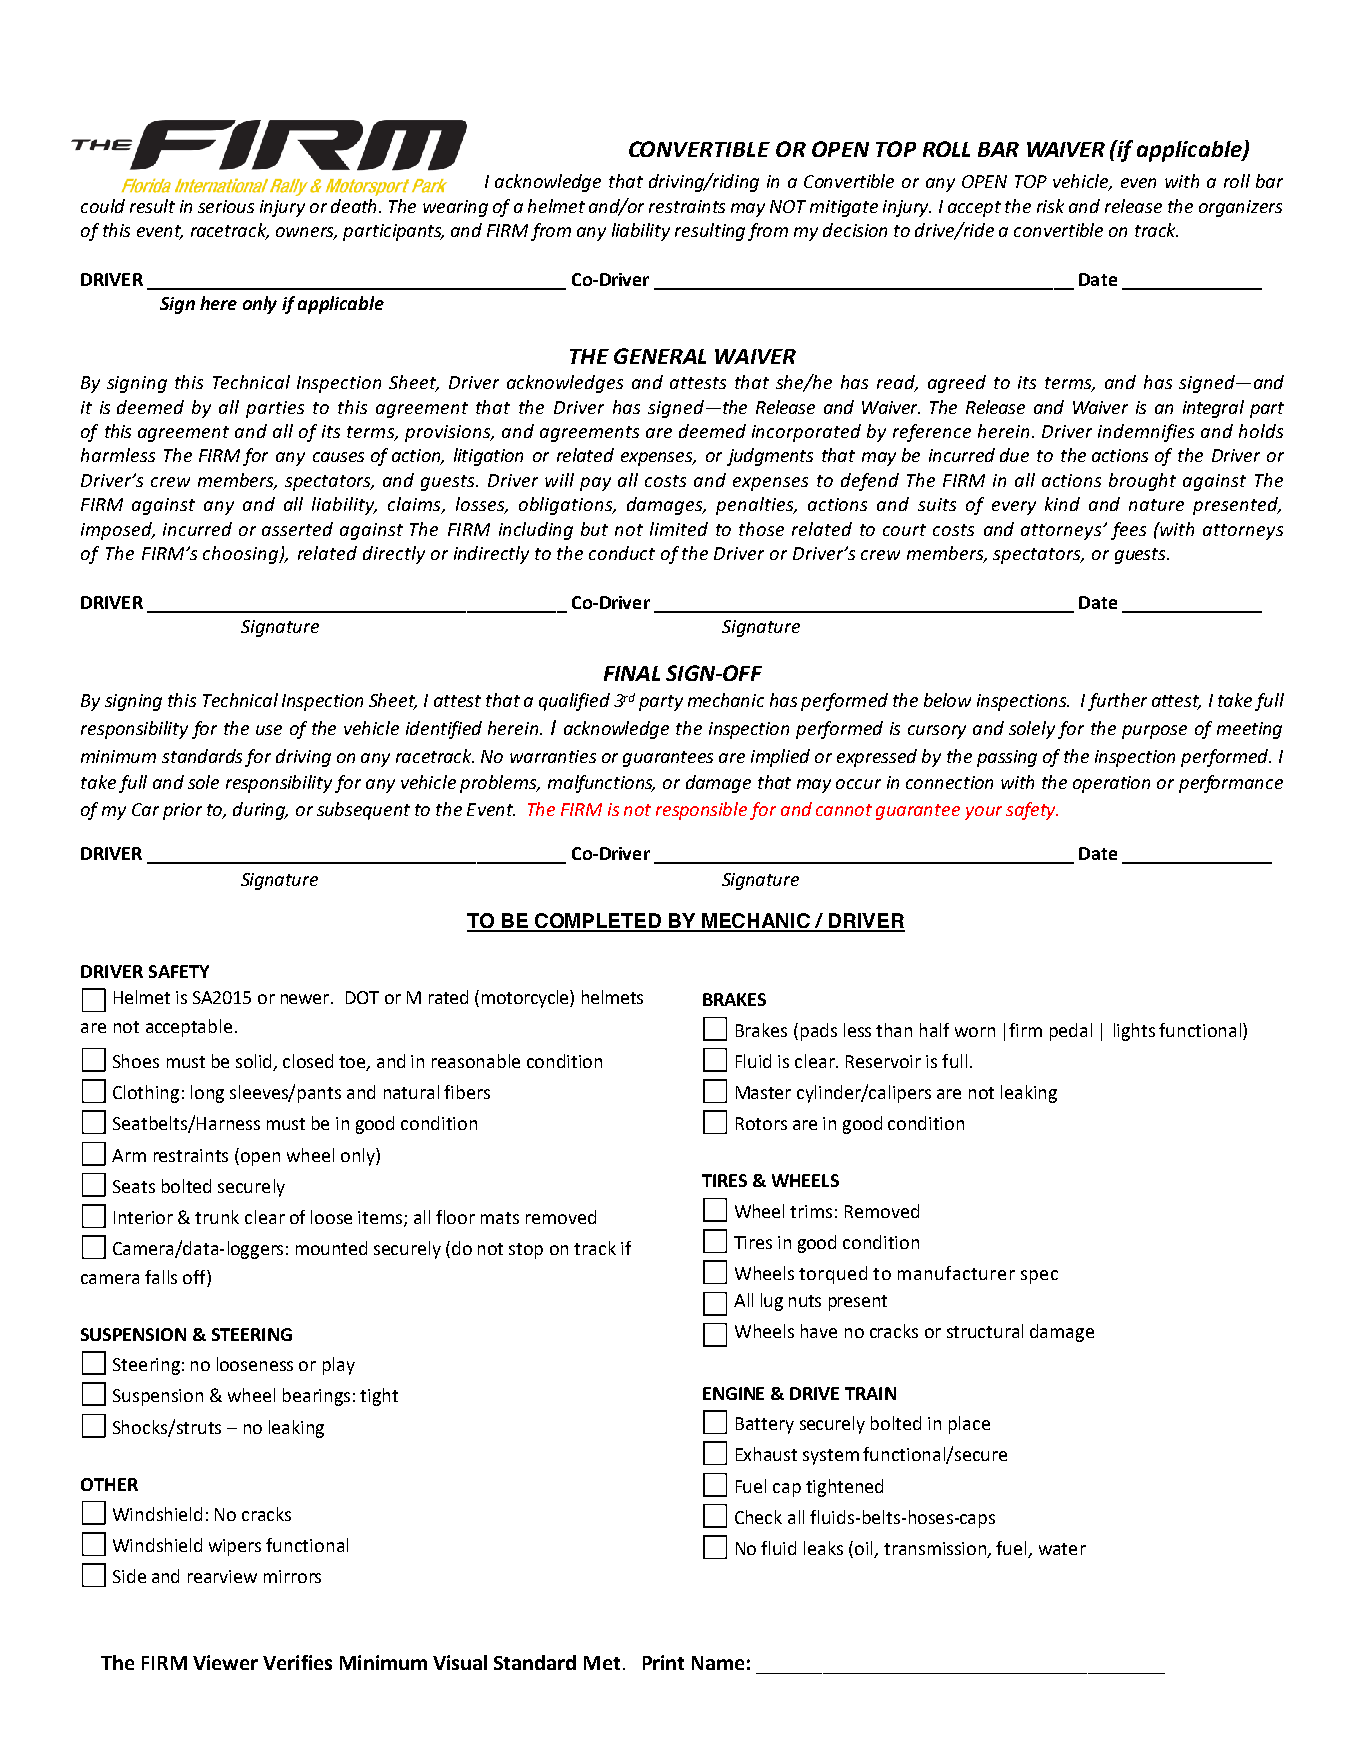  I want to click on lights, so click(1134, 1032).
